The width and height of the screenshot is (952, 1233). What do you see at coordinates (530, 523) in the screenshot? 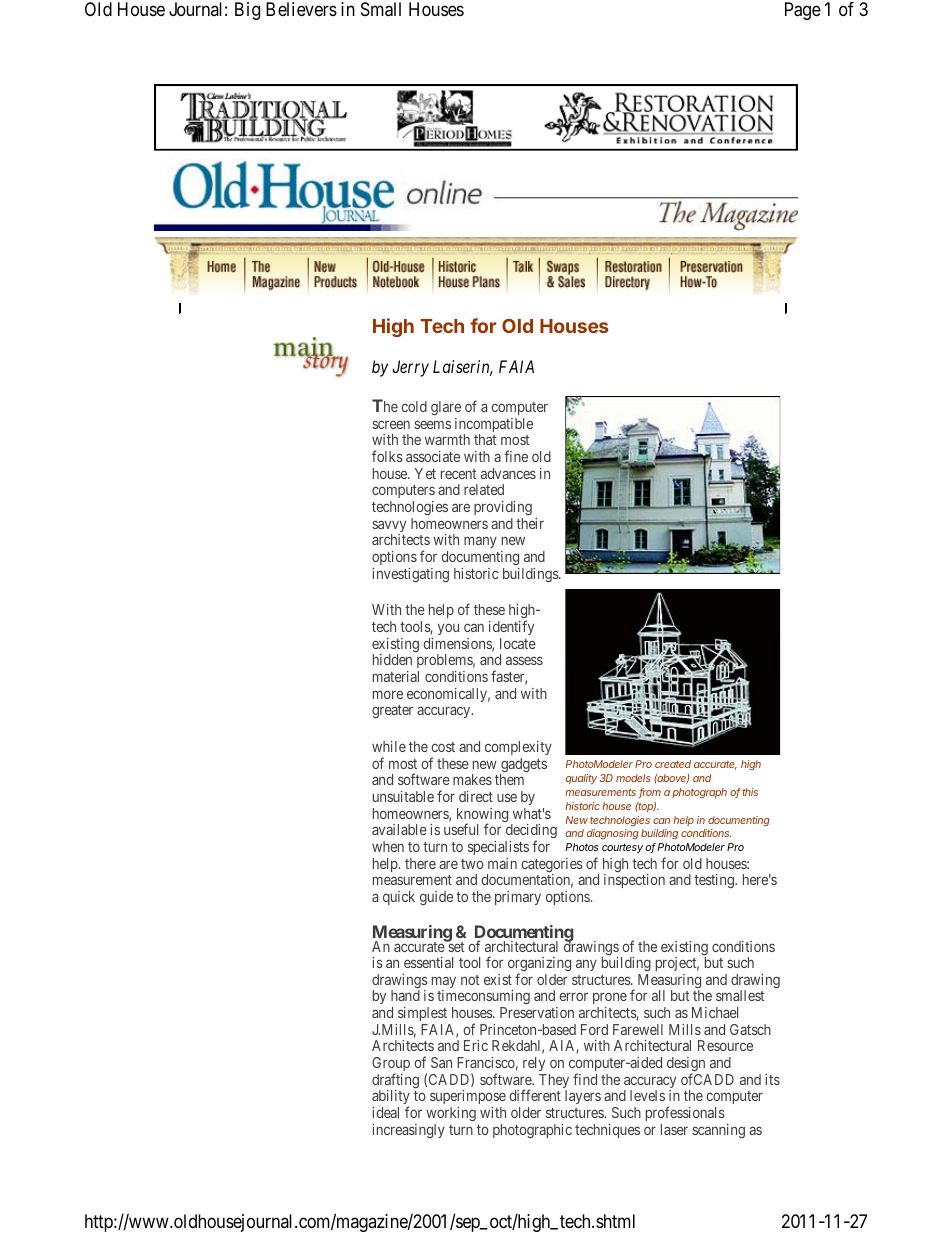
I see `their` at bounding box center [530, 523].
